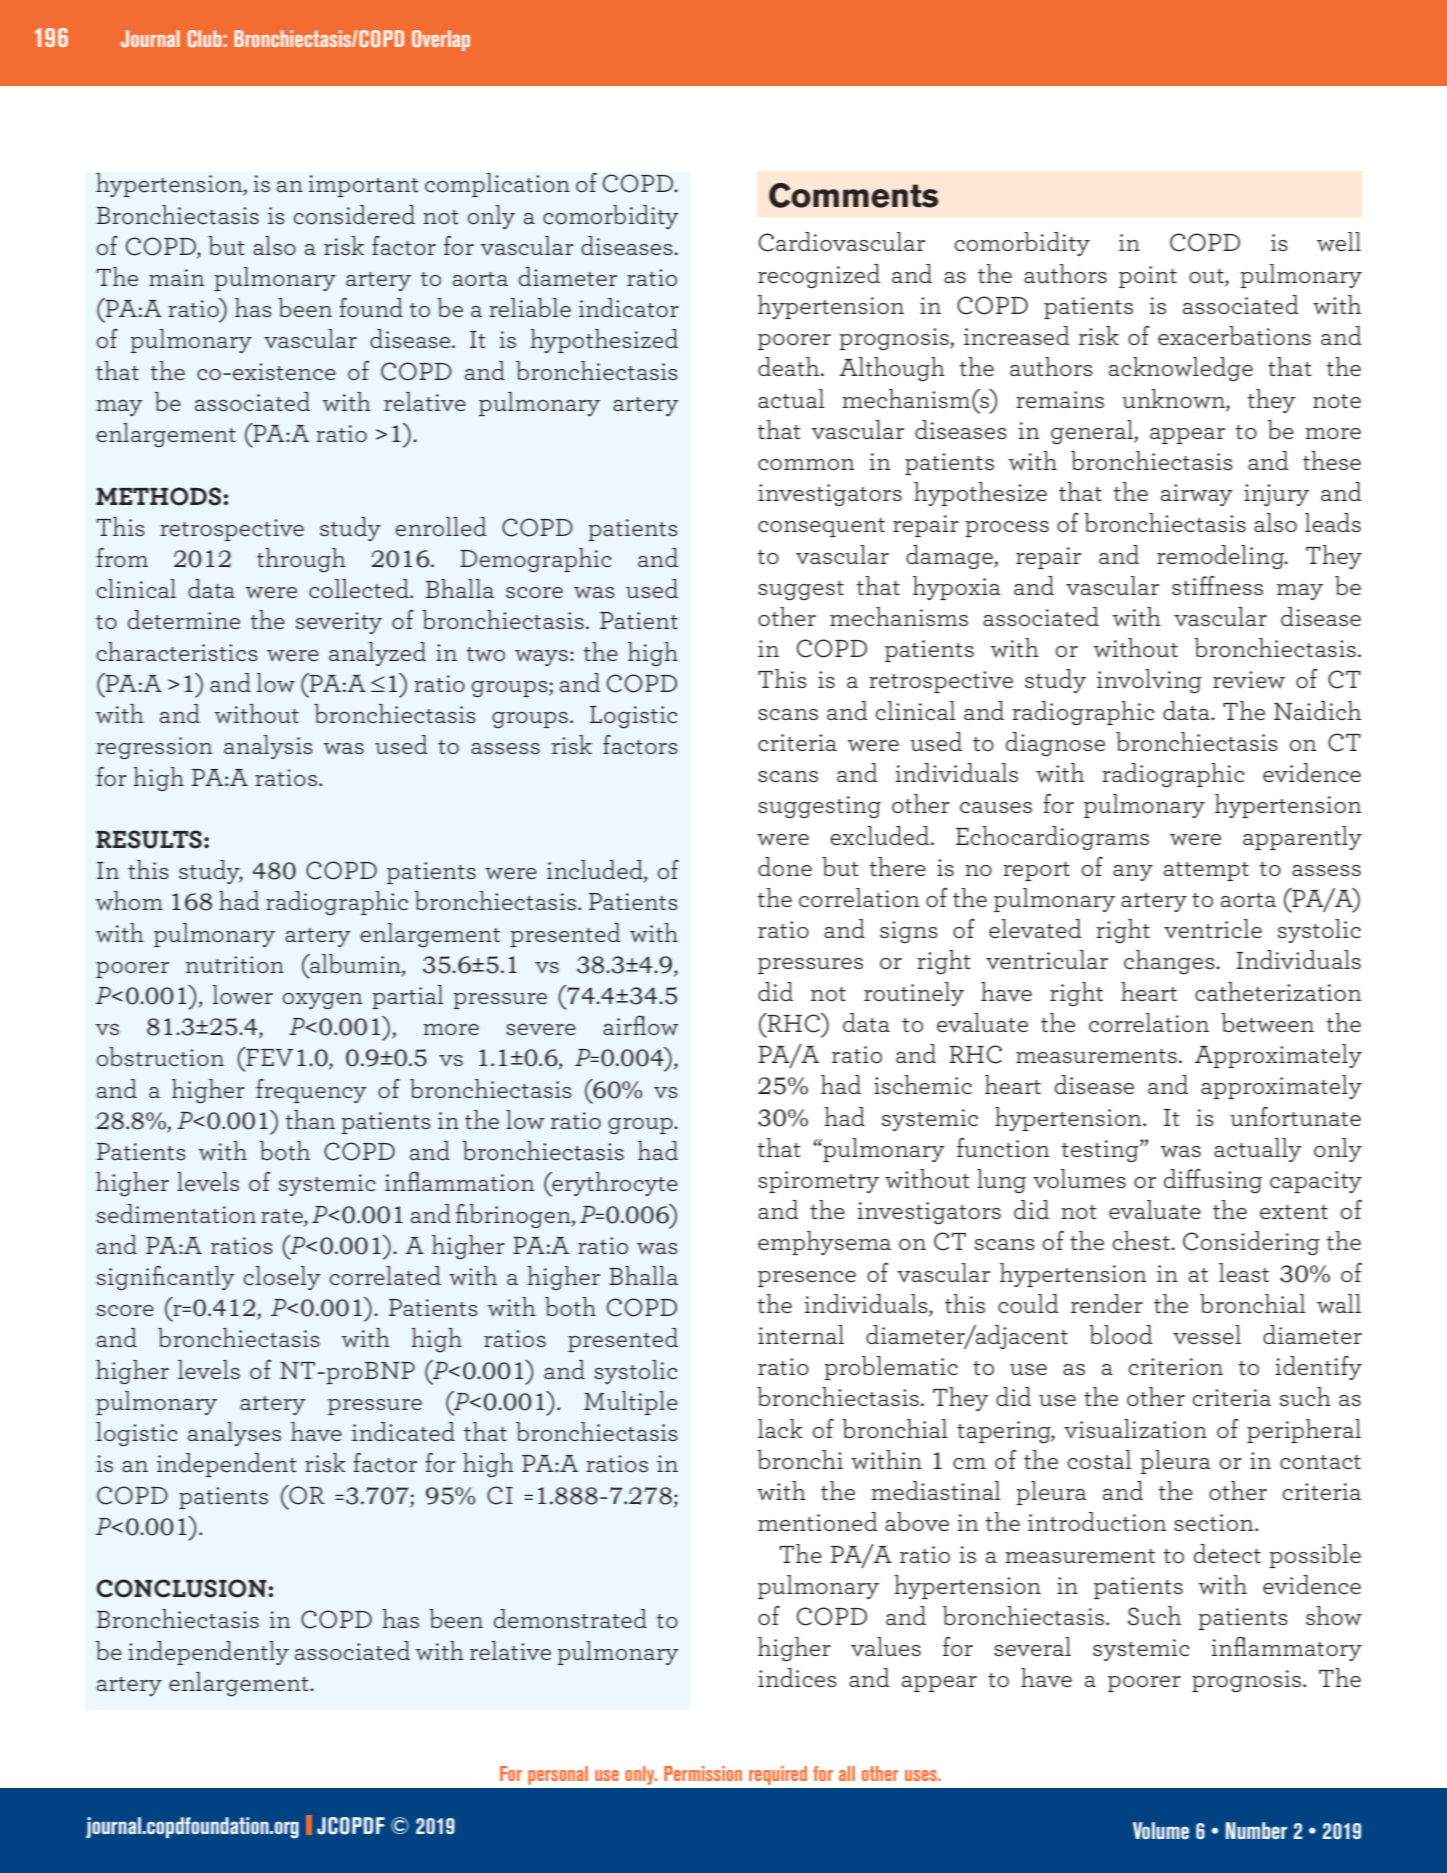 The image size is (1447, 1873). I want to click on Permission, so click(703, 1773).
